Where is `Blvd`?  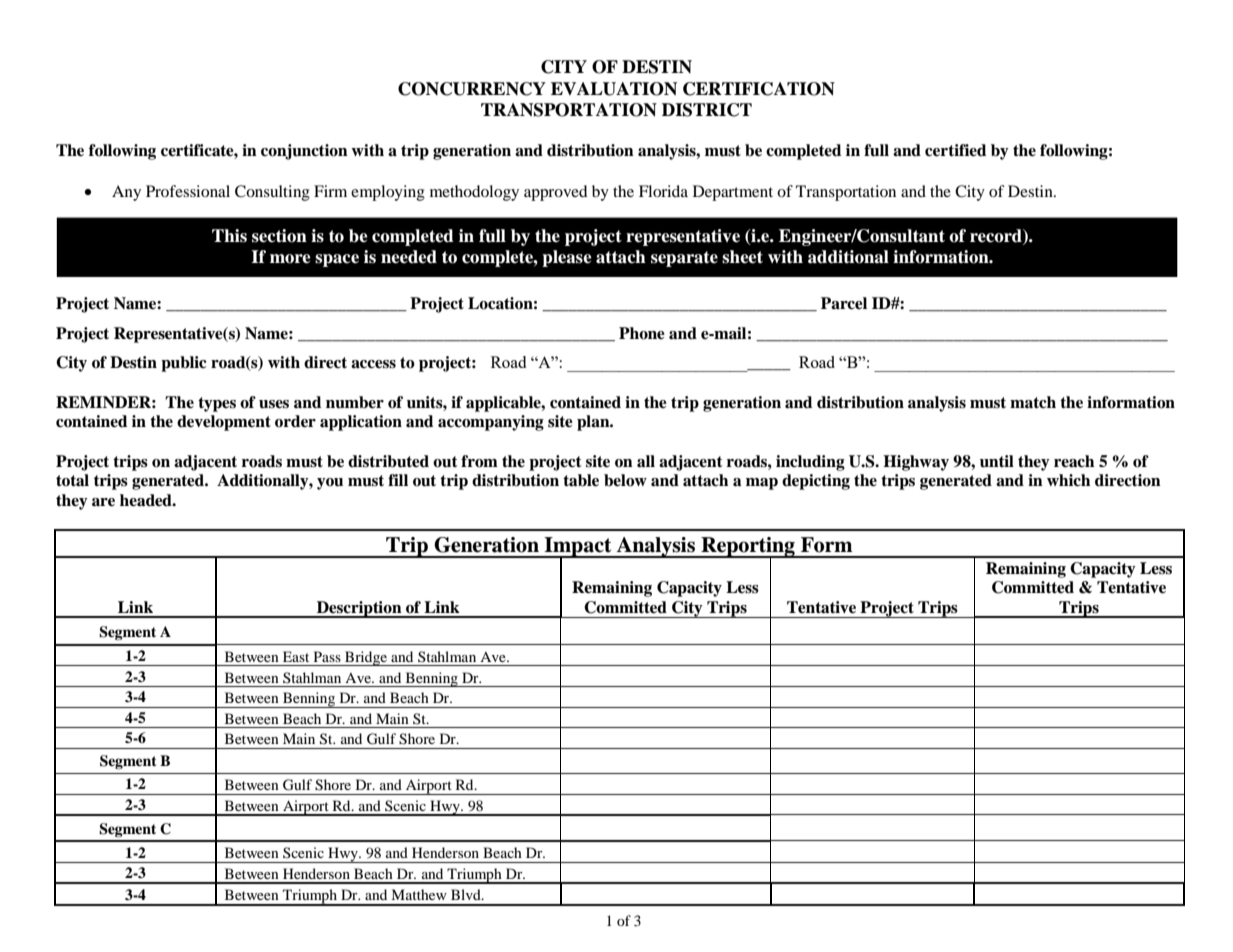 Blvd is located at coordinates (467, 894).
